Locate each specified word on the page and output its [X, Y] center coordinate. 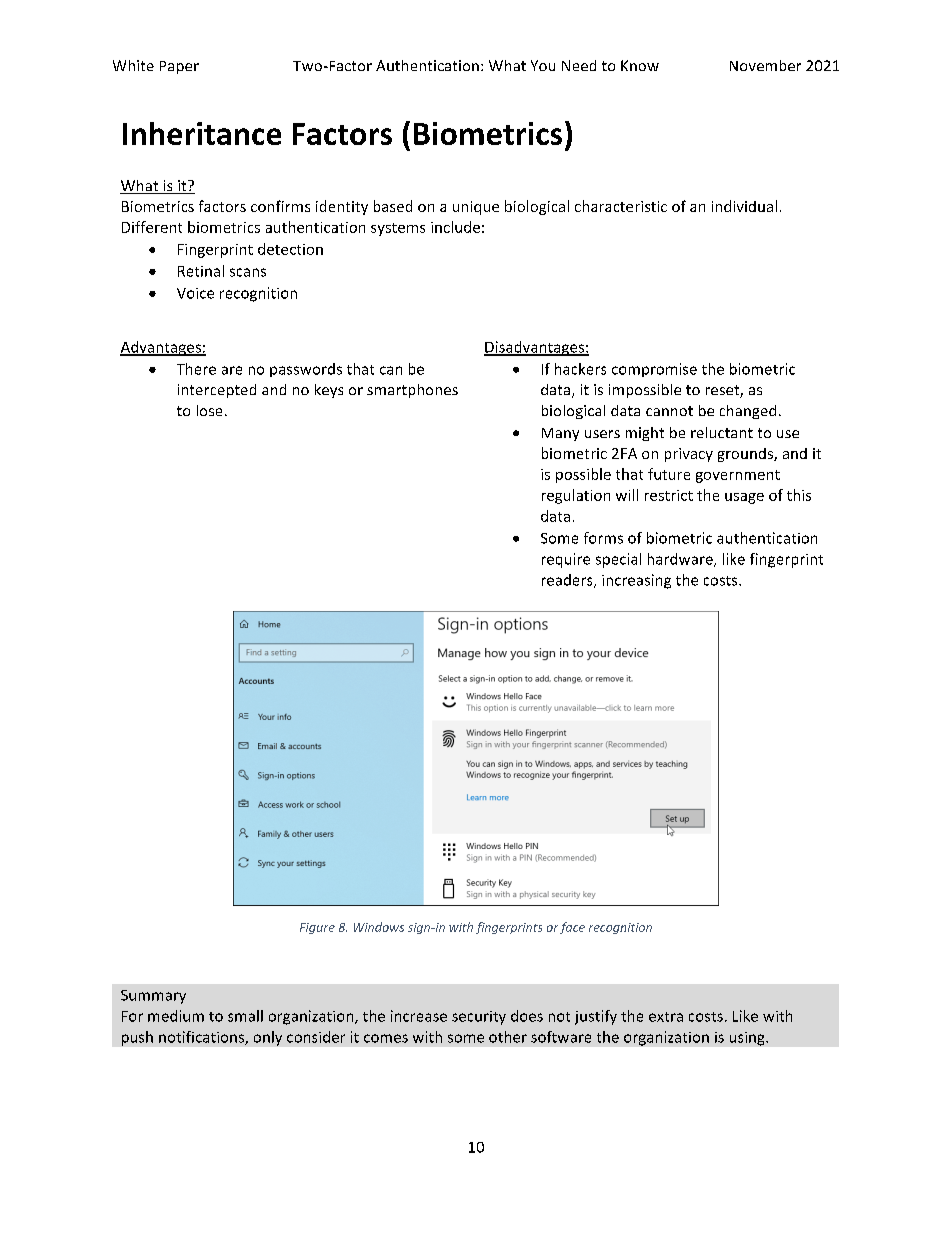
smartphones [412, 391]
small [245, 1016]
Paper [179, 67]
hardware [681, 560]
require [566, 560]
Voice [195, 293]
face [572, 928]
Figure [317, 928]
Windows [379, 927]
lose [209, 410]
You [543, 65]
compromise [654, 370]
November [765, 65]
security [479, 1018]
